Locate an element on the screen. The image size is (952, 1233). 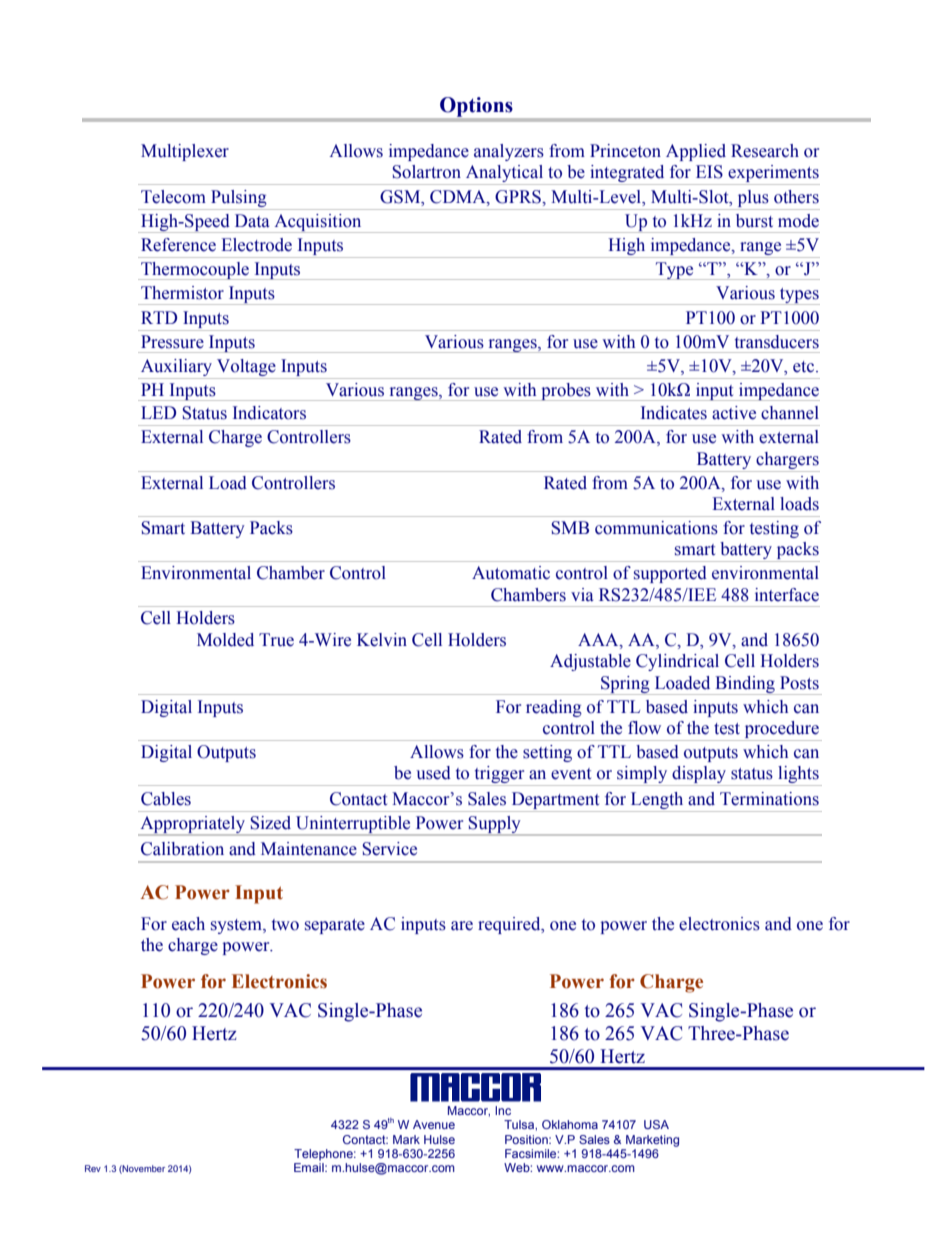
Telecom is located at coordinates (173, 197).
